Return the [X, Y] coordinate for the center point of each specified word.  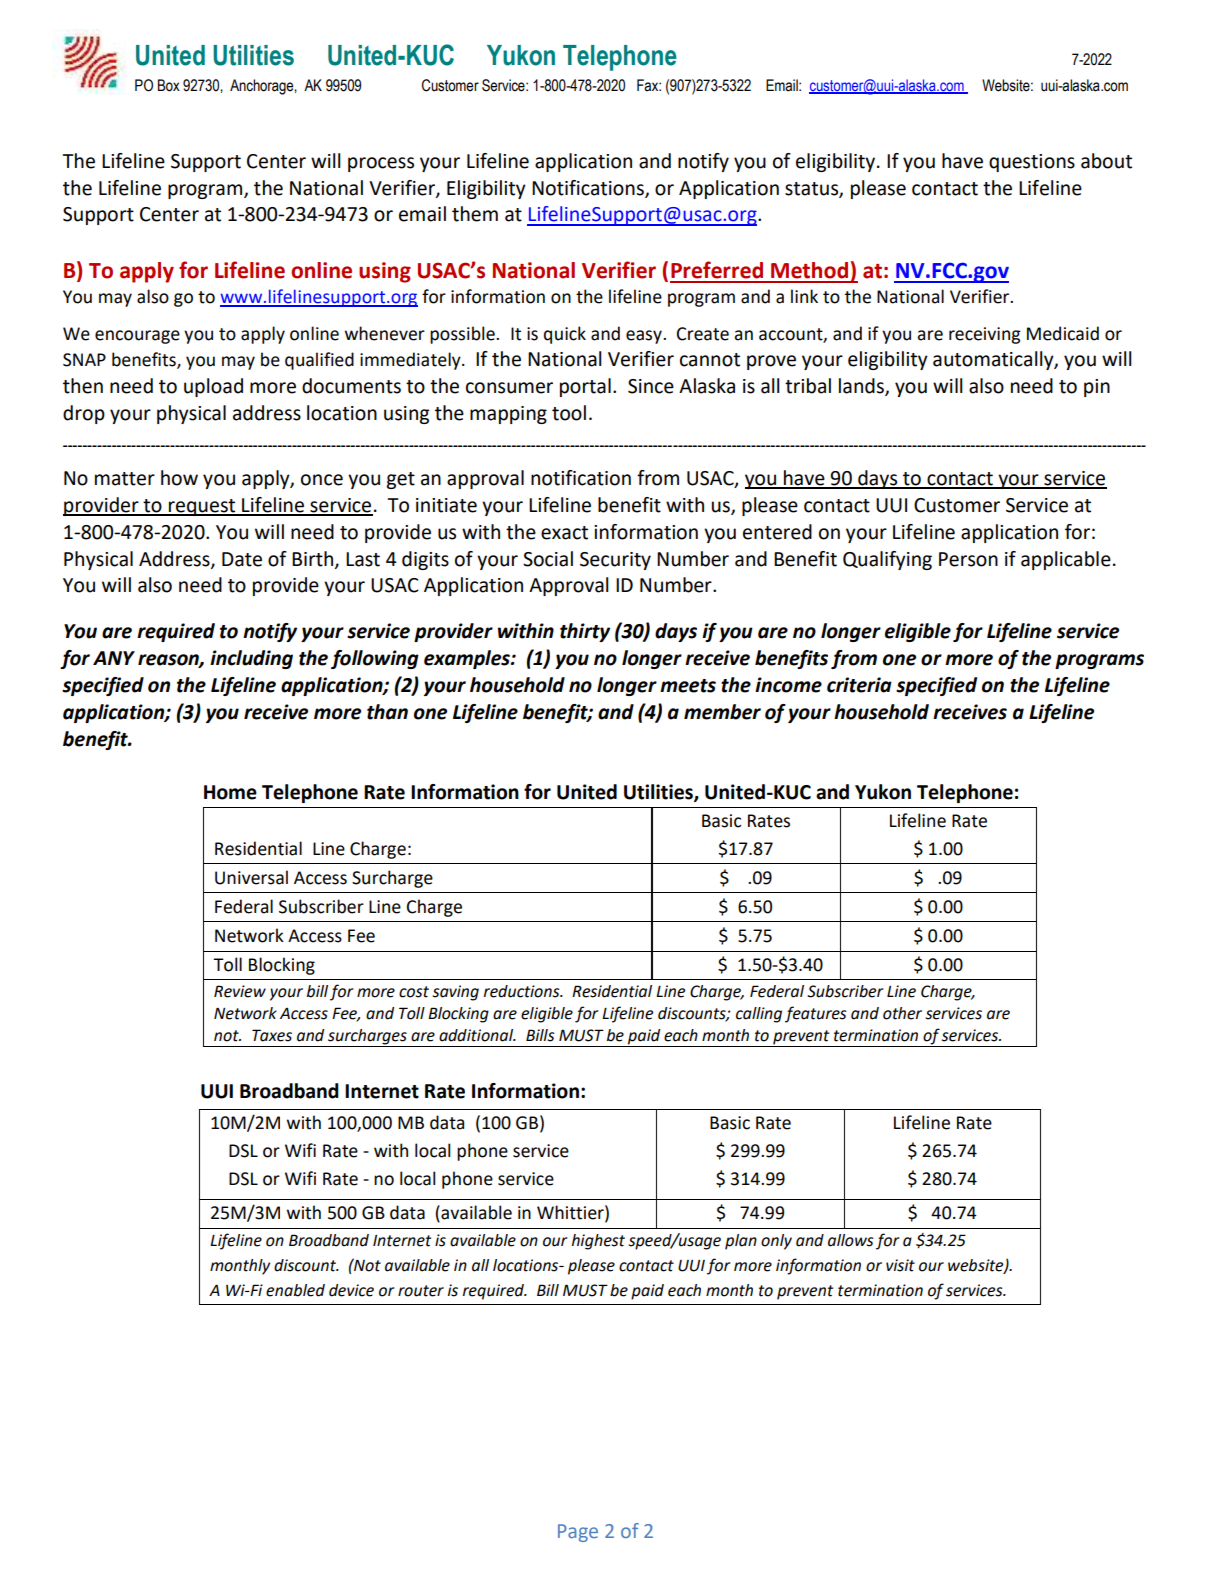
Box [169, 85]
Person [968, 559]
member [722, 712]
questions [1032, 163]
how [179, 478]
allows [851, 1240]
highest [598, 1242]
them [475, 214]
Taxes [272, 1035]
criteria [859, 685]
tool [569, 413]
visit [900, 1265]
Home [230, 792]
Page [578, 1533]
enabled [295, 1290]
